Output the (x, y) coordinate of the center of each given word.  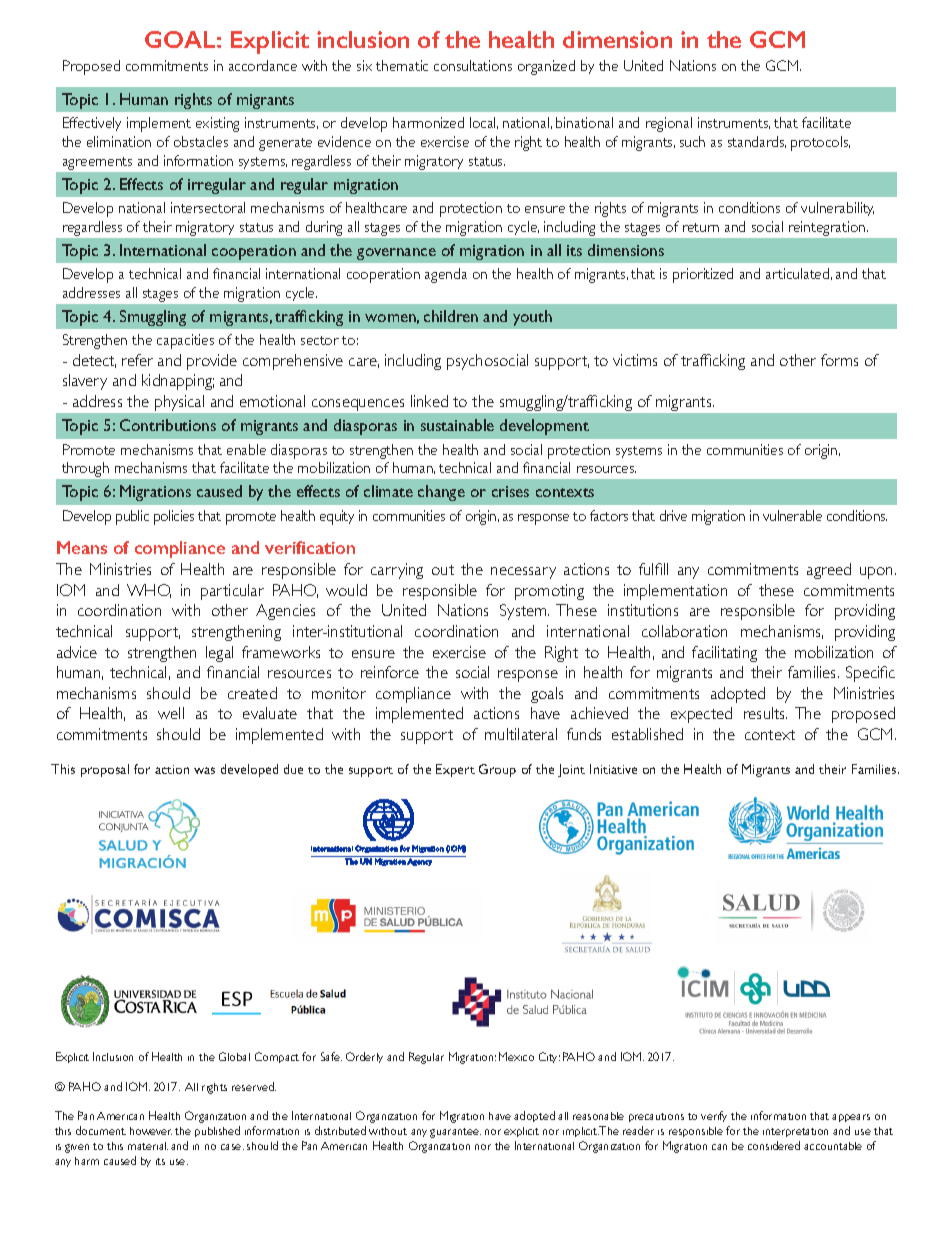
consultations (473, 65)
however (151, 1131)
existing (217, 124)
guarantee (455, 1133)
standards (757, 142)
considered (774, 1145)
